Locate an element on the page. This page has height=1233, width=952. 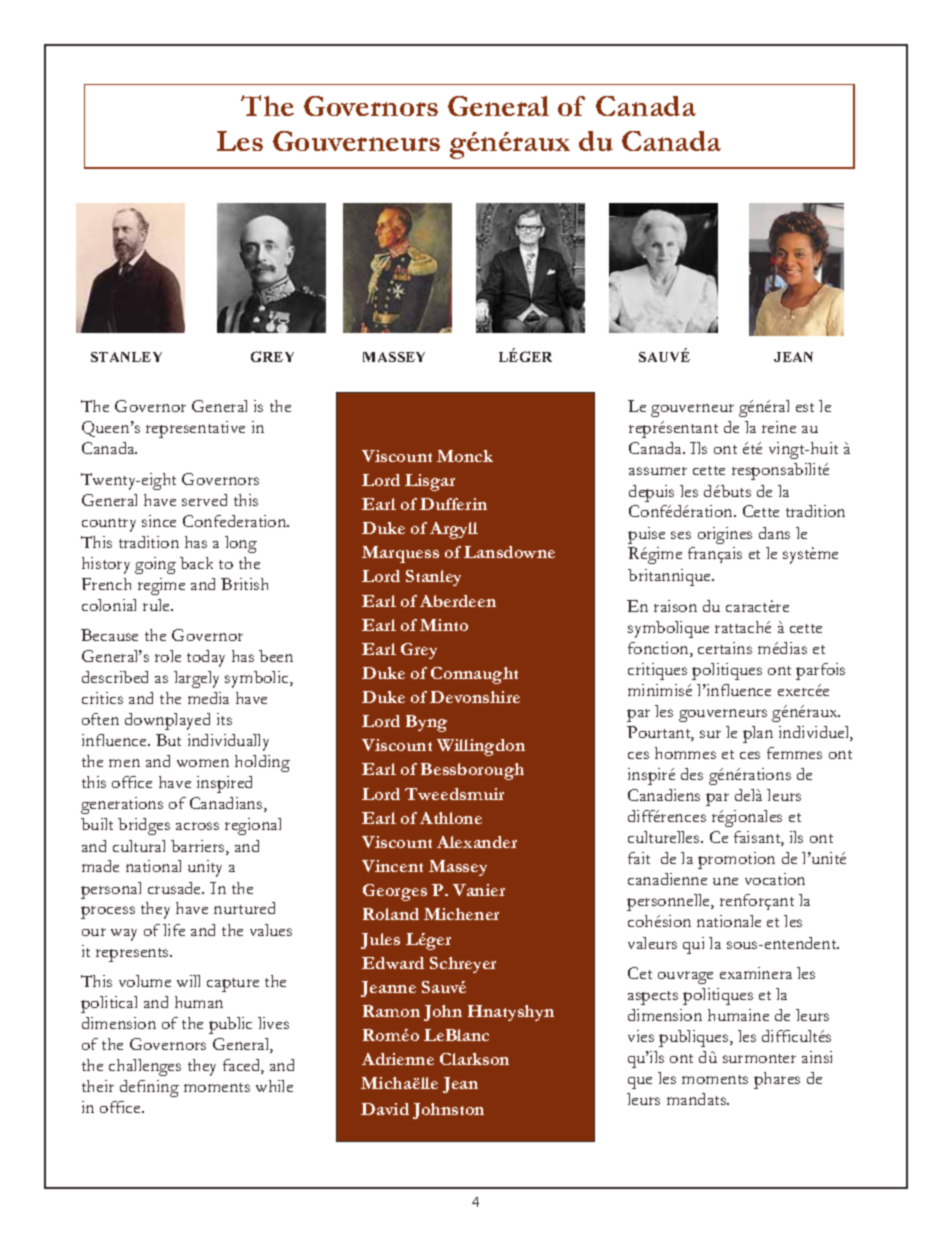
Marquess is located at coordinates (400, 554).
